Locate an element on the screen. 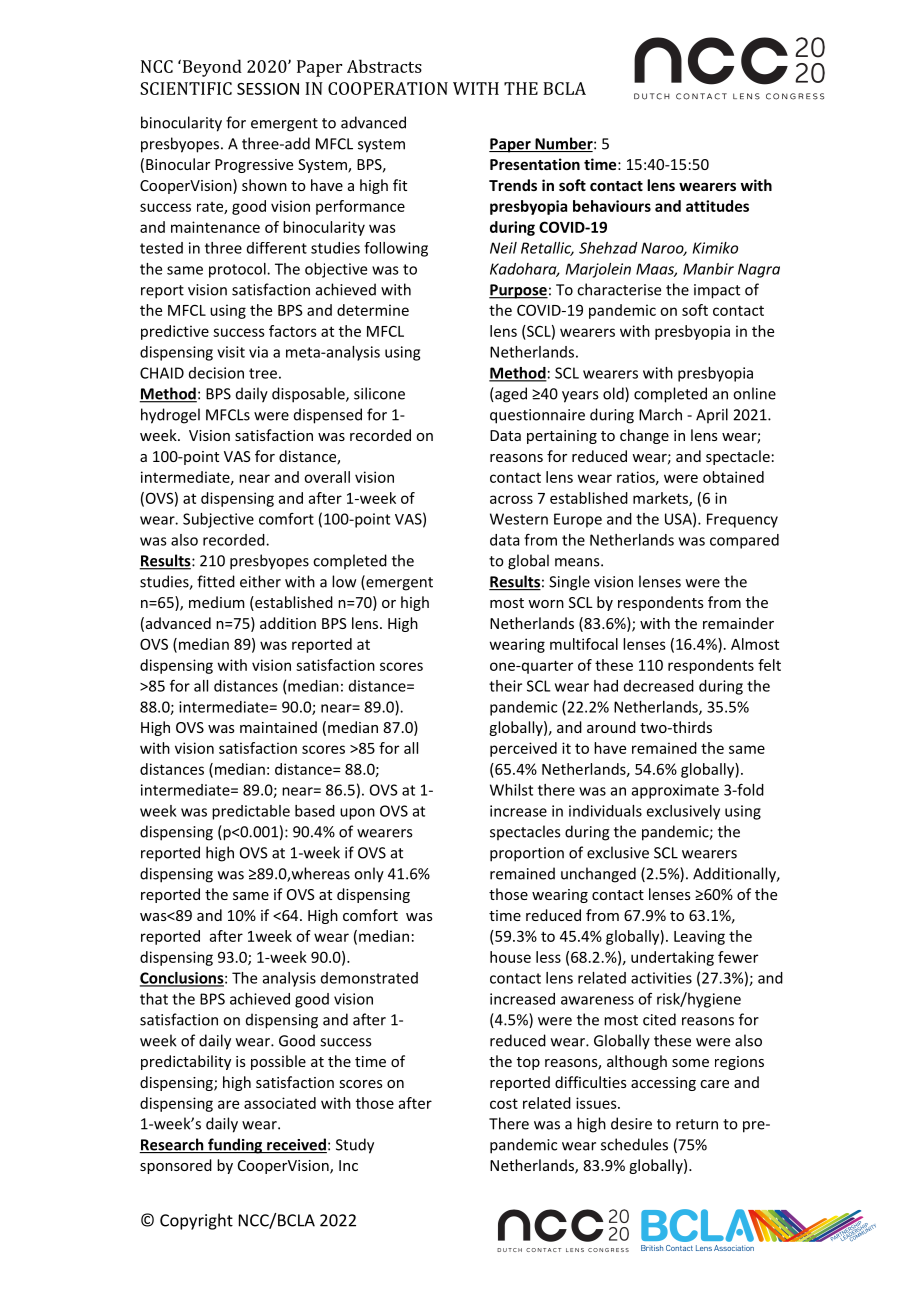 This screenshot has width=924, height=1308. cost is located at coordinates (504, 1103).
